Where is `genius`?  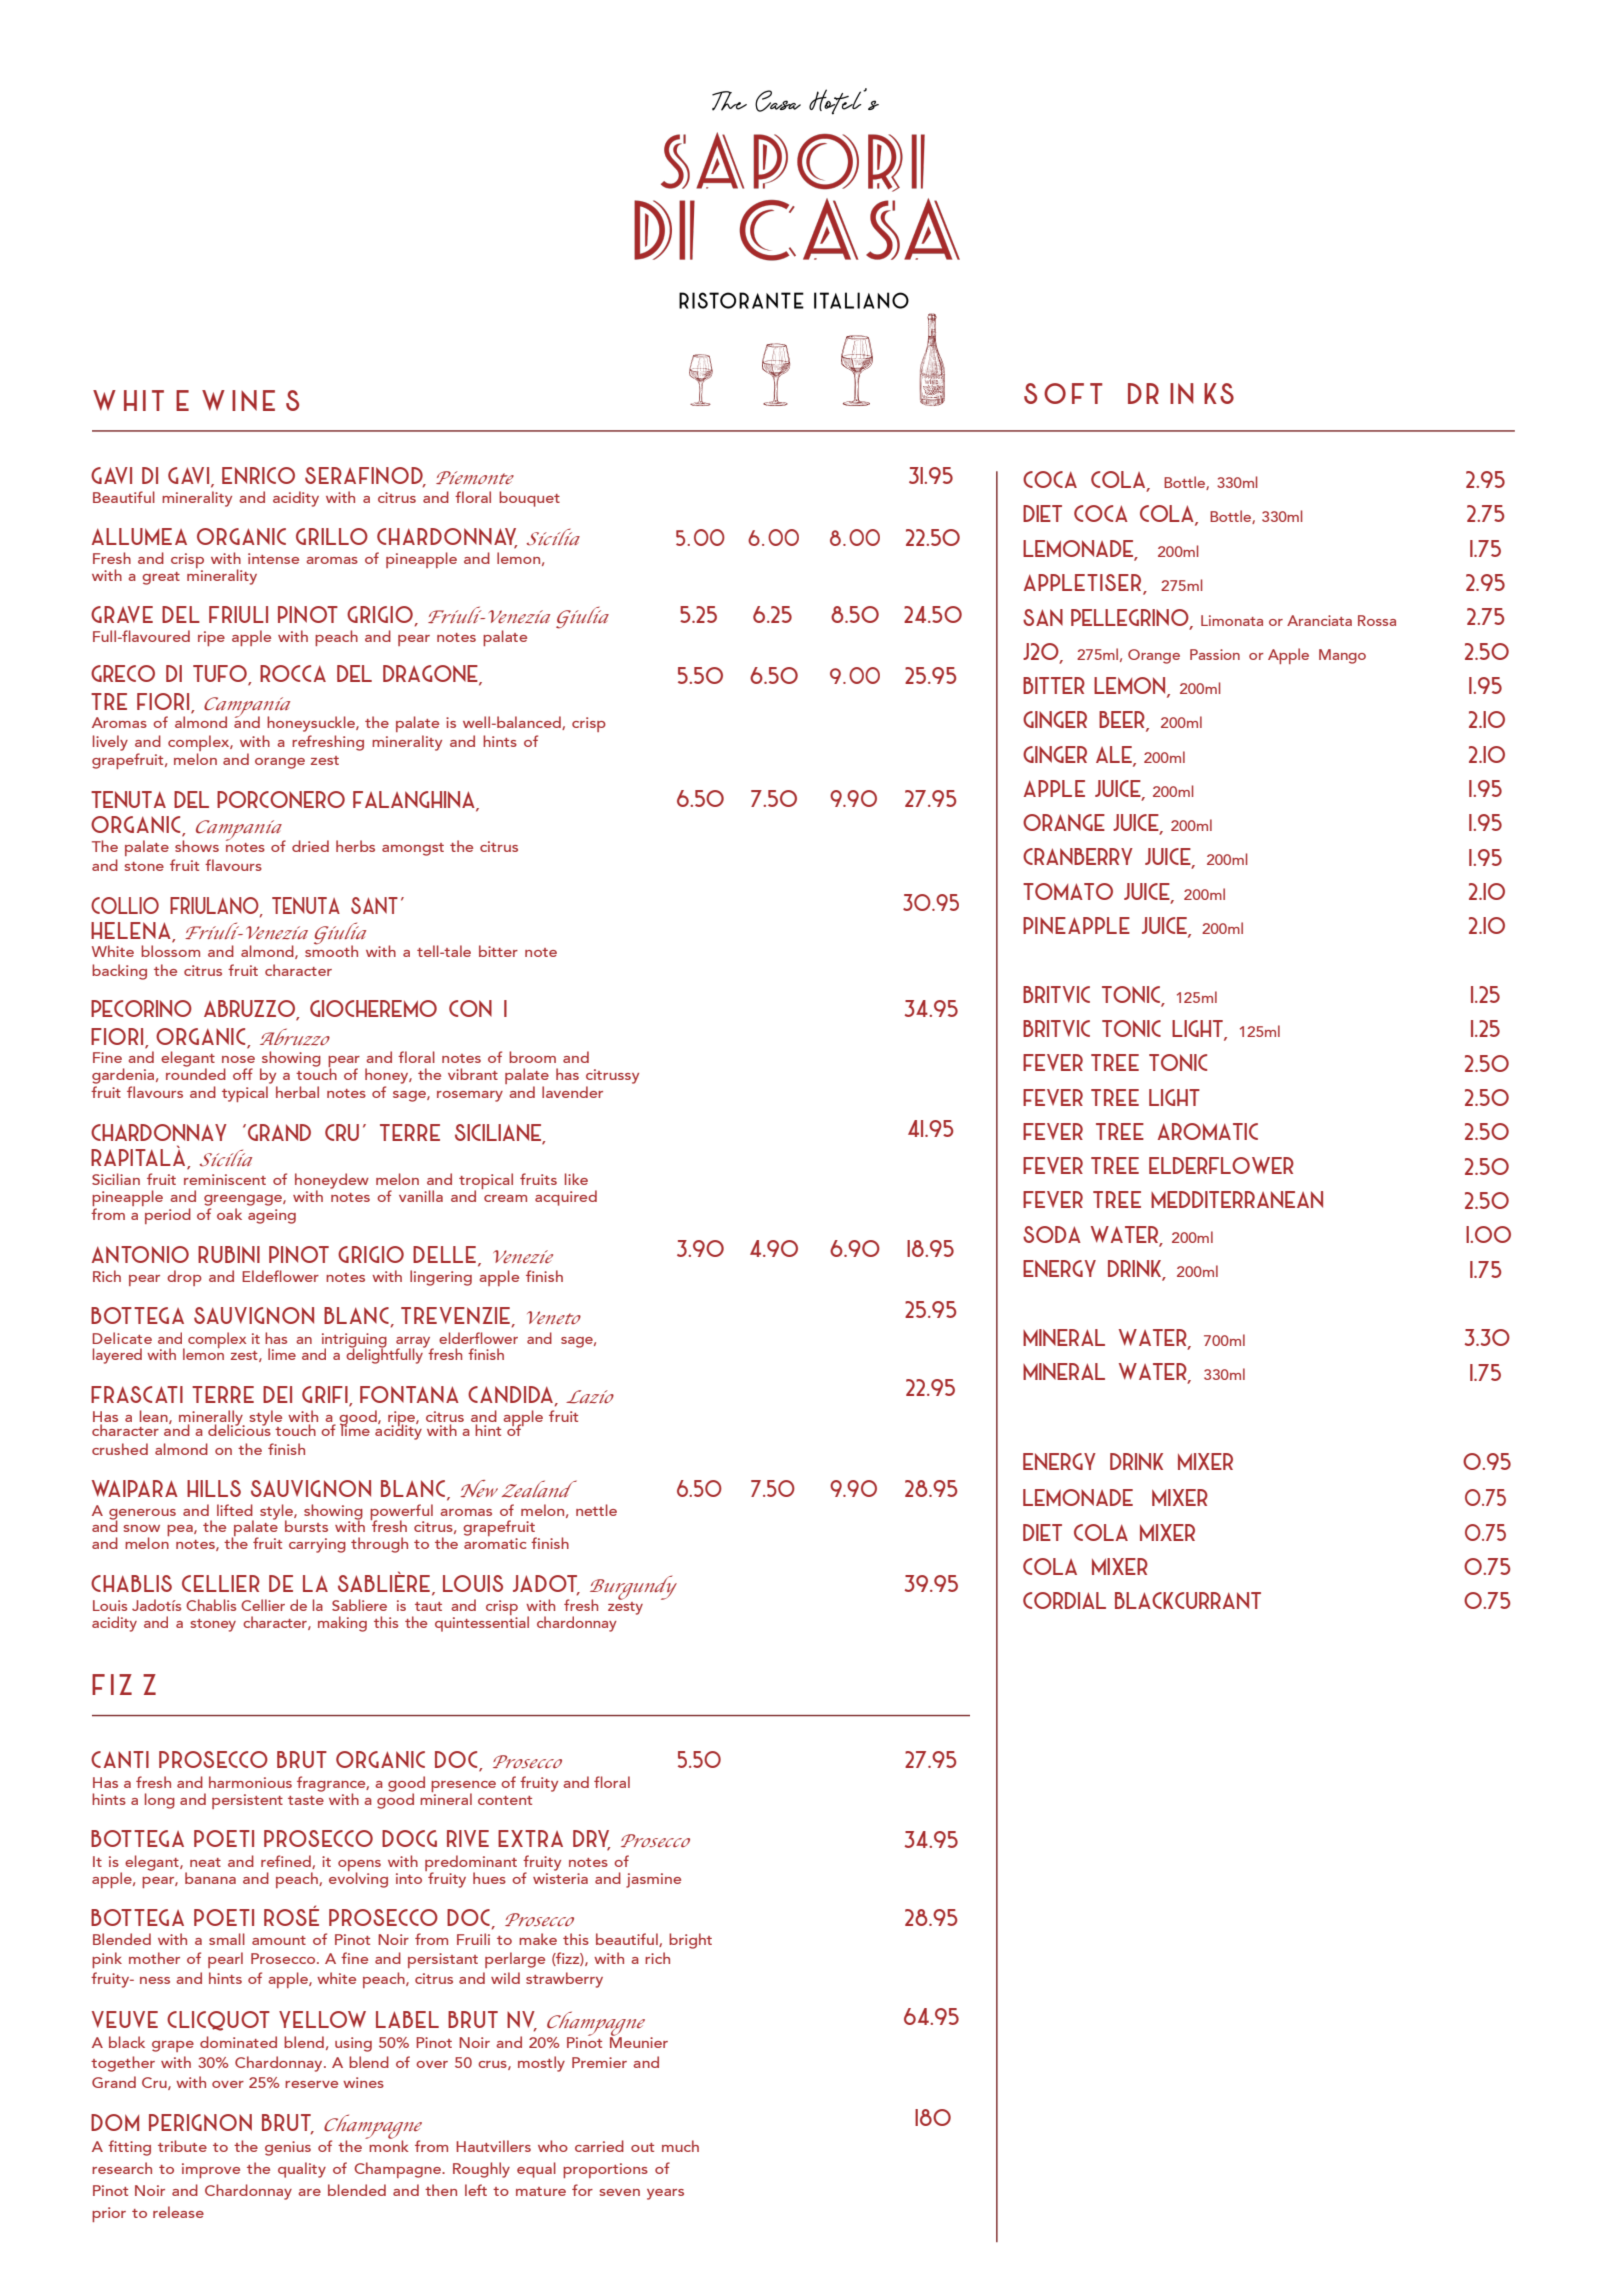 genius is located at coordinates (288, 2148).
